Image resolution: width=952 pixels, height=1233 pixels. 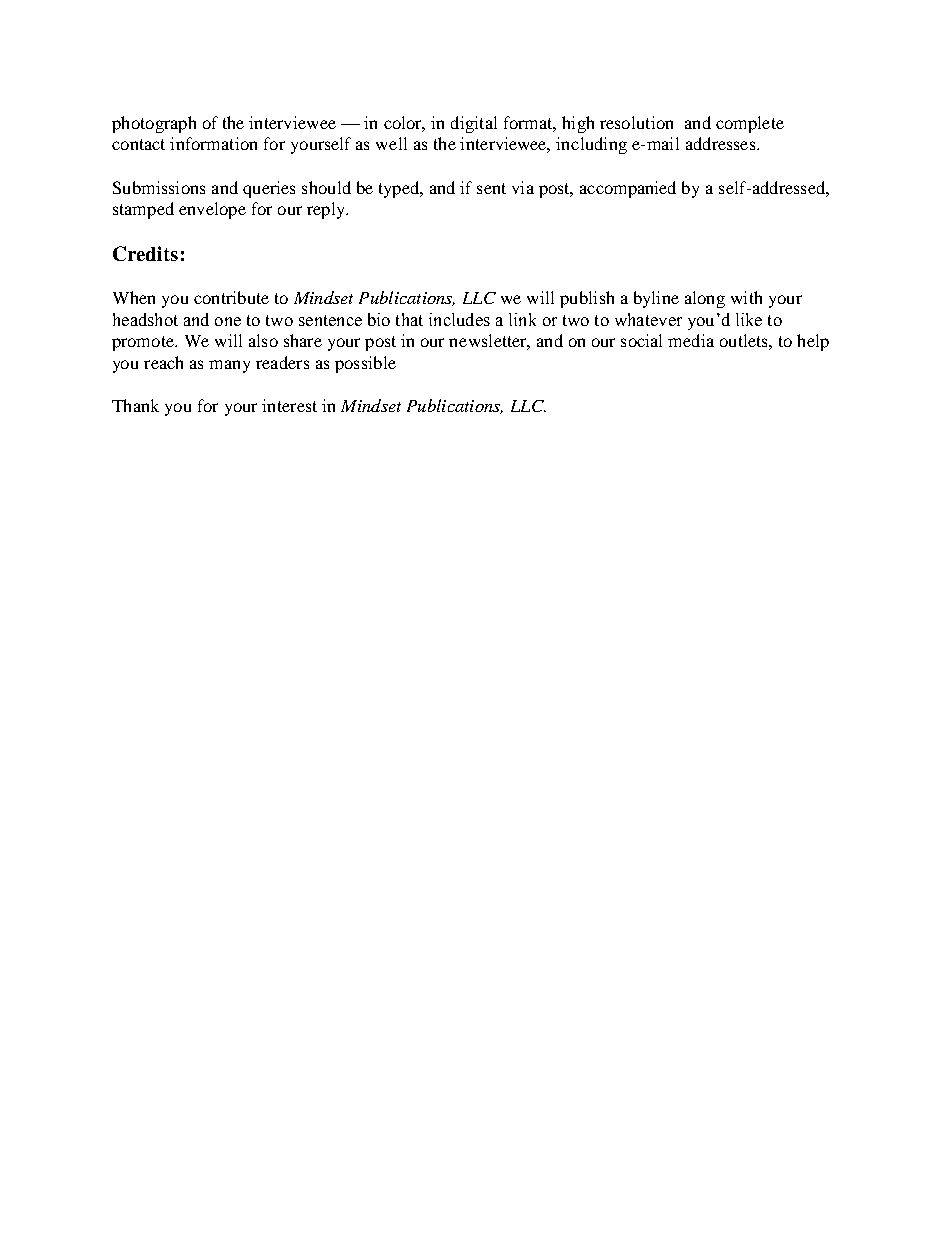 I want to click on digital, so click(x=474, y=124).
